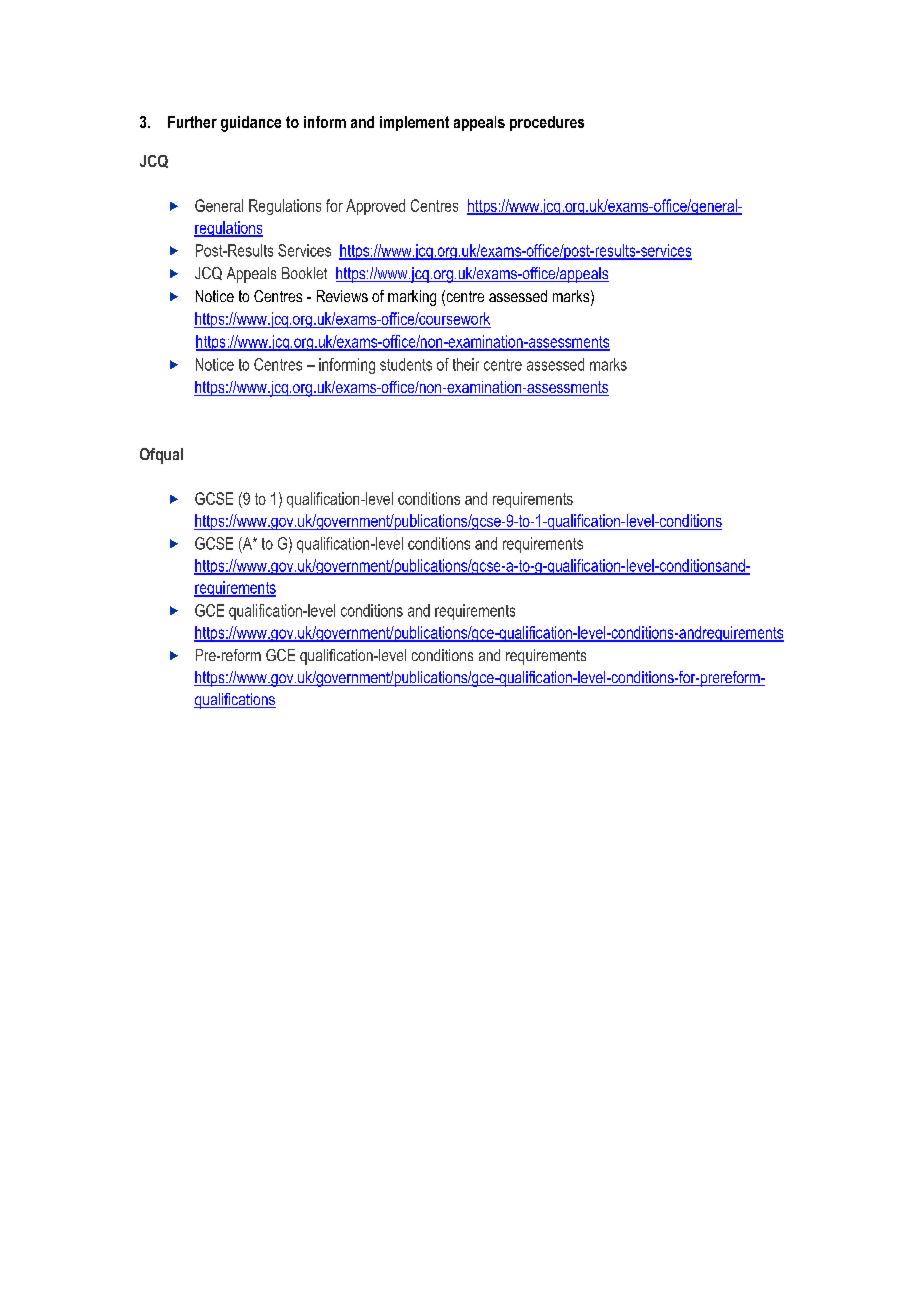  Describe the element at coordinates (192, 122) in the document. I see `Further` at that location.
